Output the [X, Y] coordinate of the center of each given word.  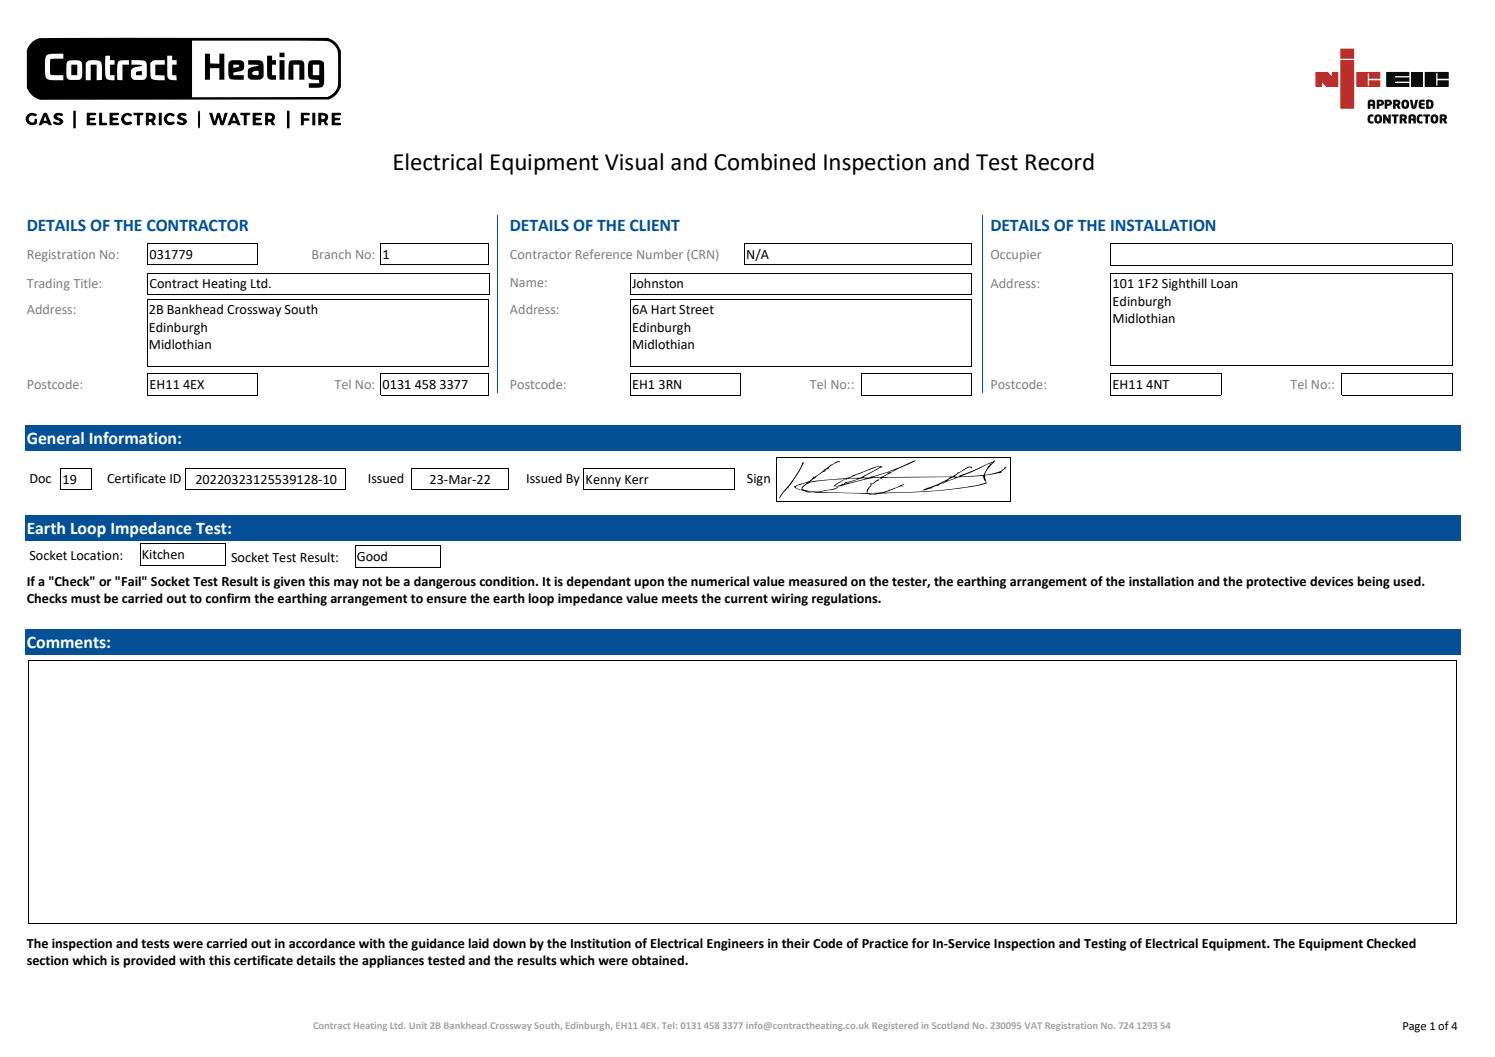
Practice [885, 943]
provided [149, 961]
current [746, 599]
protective [1276, 582]
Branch [331, 254]
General [55, 438]
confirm [227, 598]
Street [696, 310]
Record [1060, 162]
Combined [764, 162]
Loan [1224, 283]
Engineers [735, 944]
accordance [322, 943]
